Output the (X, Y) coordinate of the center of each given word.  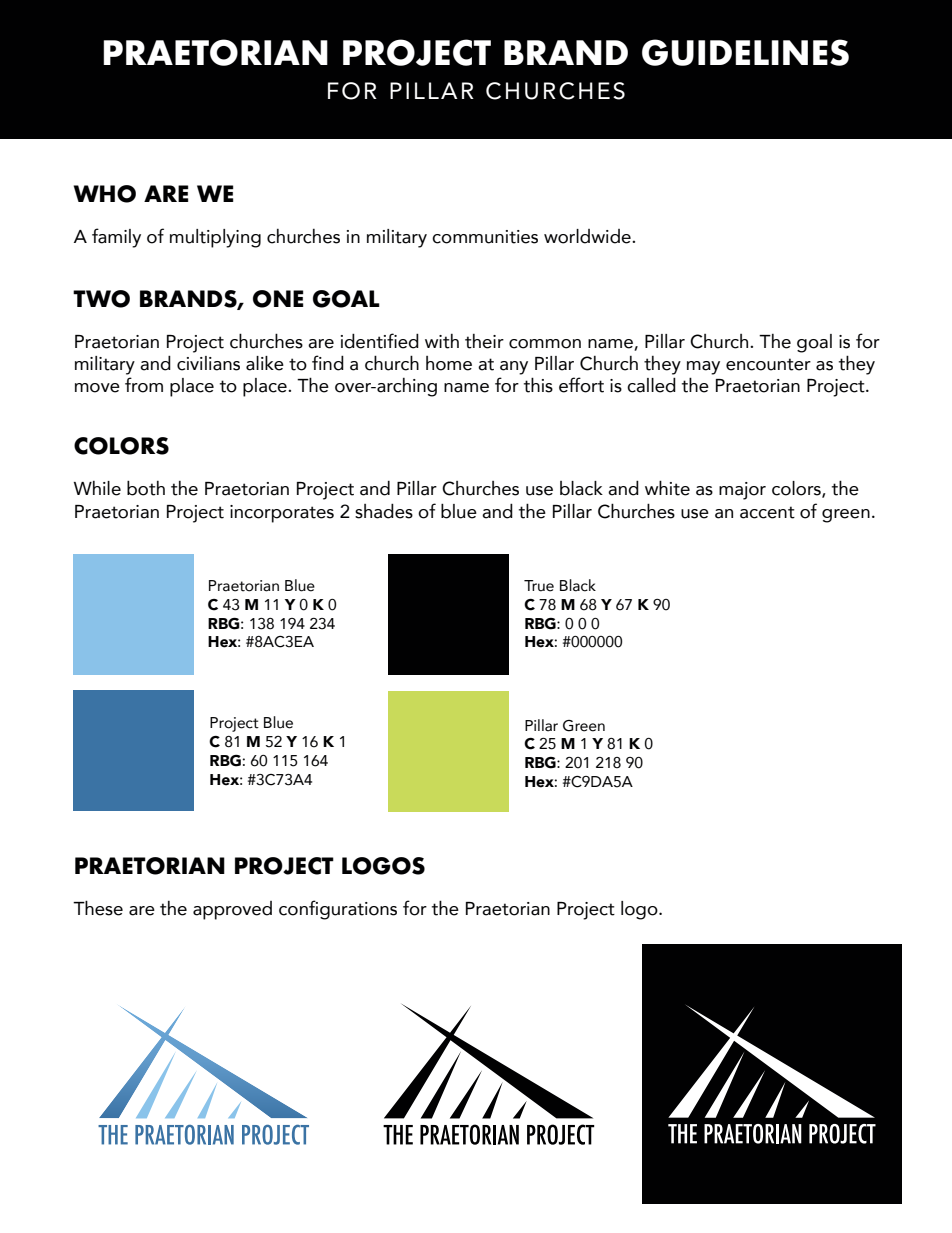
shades (384, 511)
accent (767, 512)
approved (232, 910)
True (539, 586)
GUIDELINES (745, 52)
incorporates (282, 514)
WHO (105, 194)
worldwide (588, 236)
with (442, 341)
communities (485, 237)
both (146, 488)
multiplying (215, 238)
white (667, 488)
